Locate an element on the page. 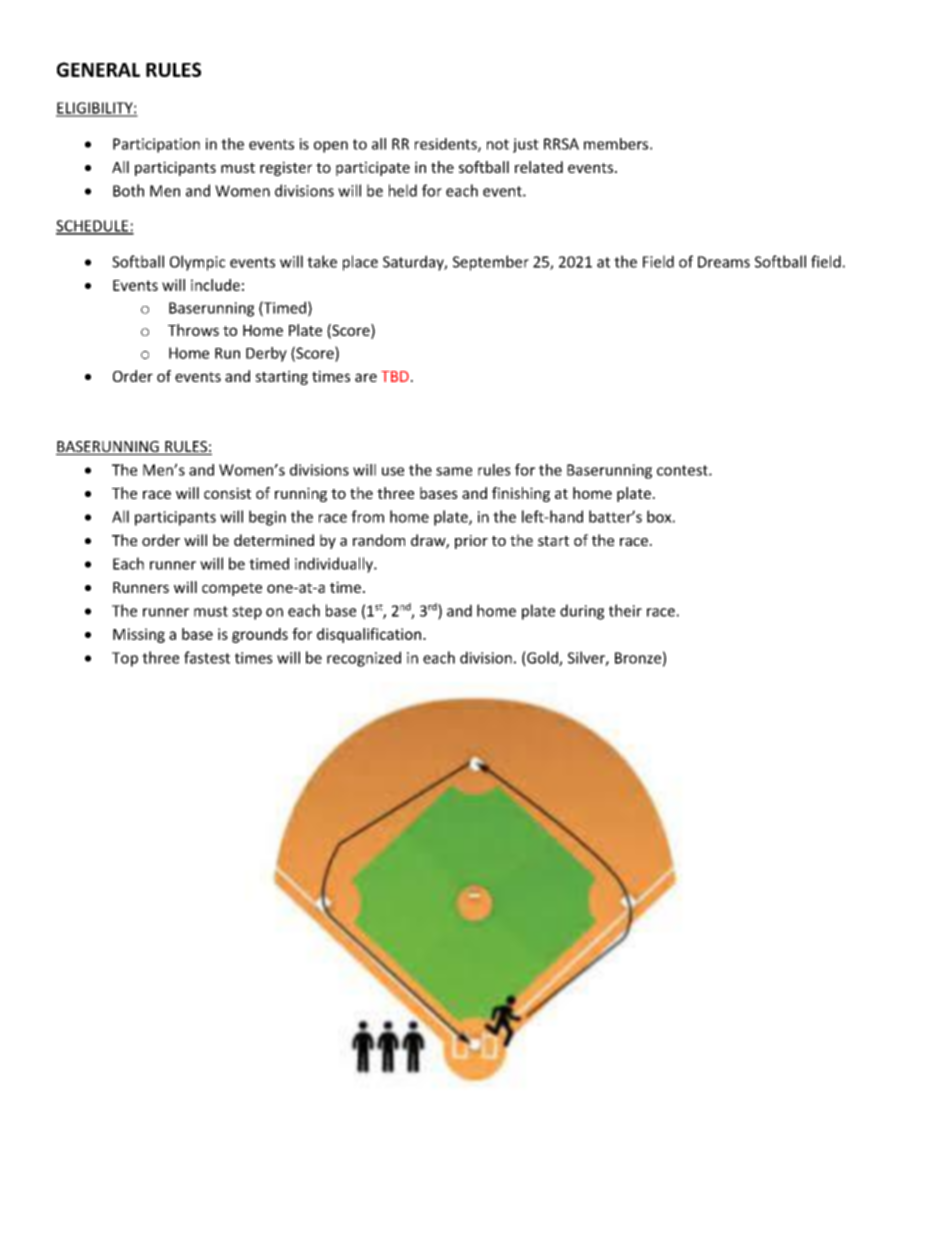 This page has height=1233, width=952. consist is located at coordinates (227, 493).
